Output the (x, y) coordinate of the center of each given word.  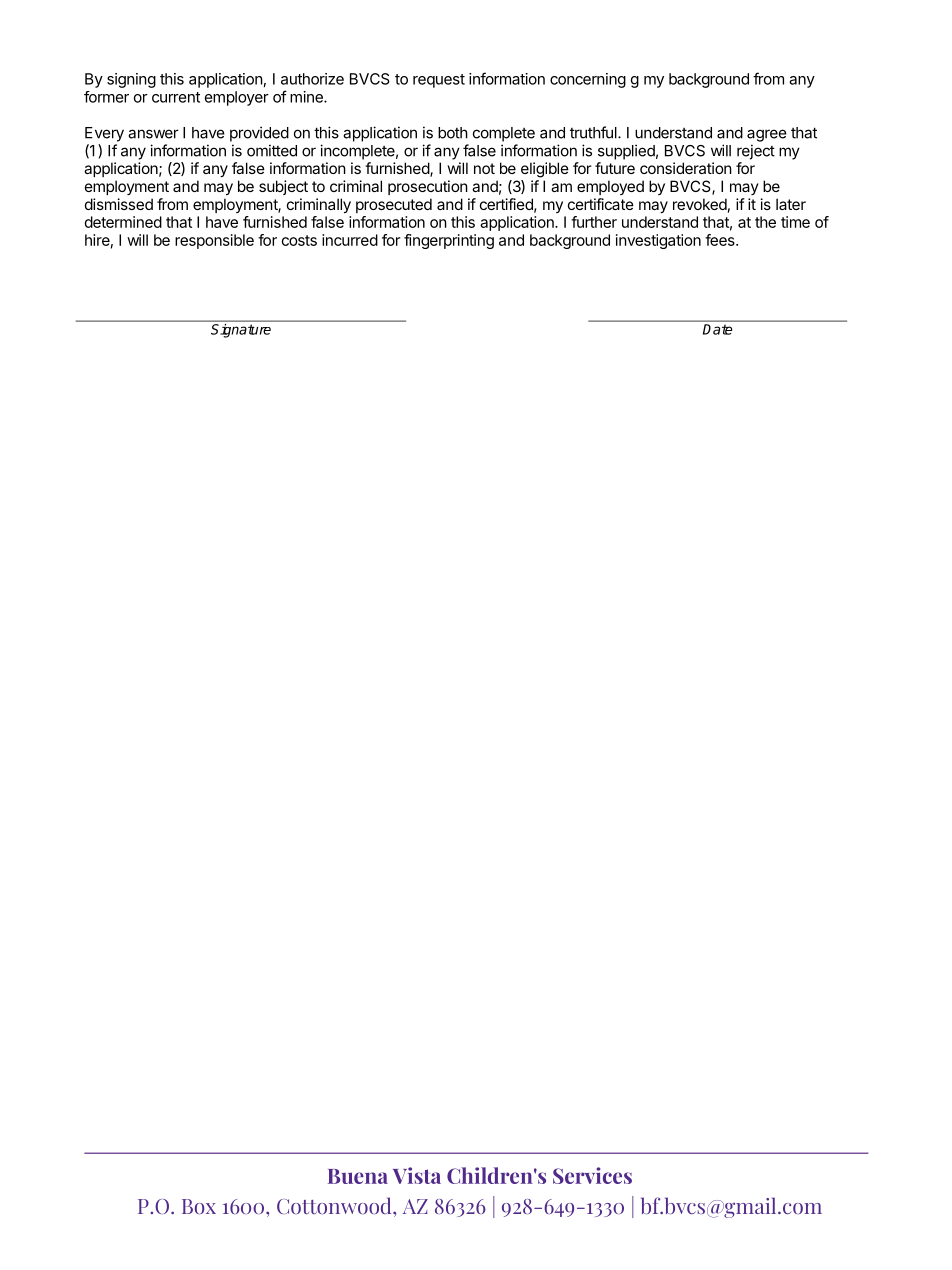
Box (199, 1206)
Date (717, 329)
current (176, 97)
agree (767, 135)
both (453, 133)
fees (721, 240)
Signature (241, 331)
